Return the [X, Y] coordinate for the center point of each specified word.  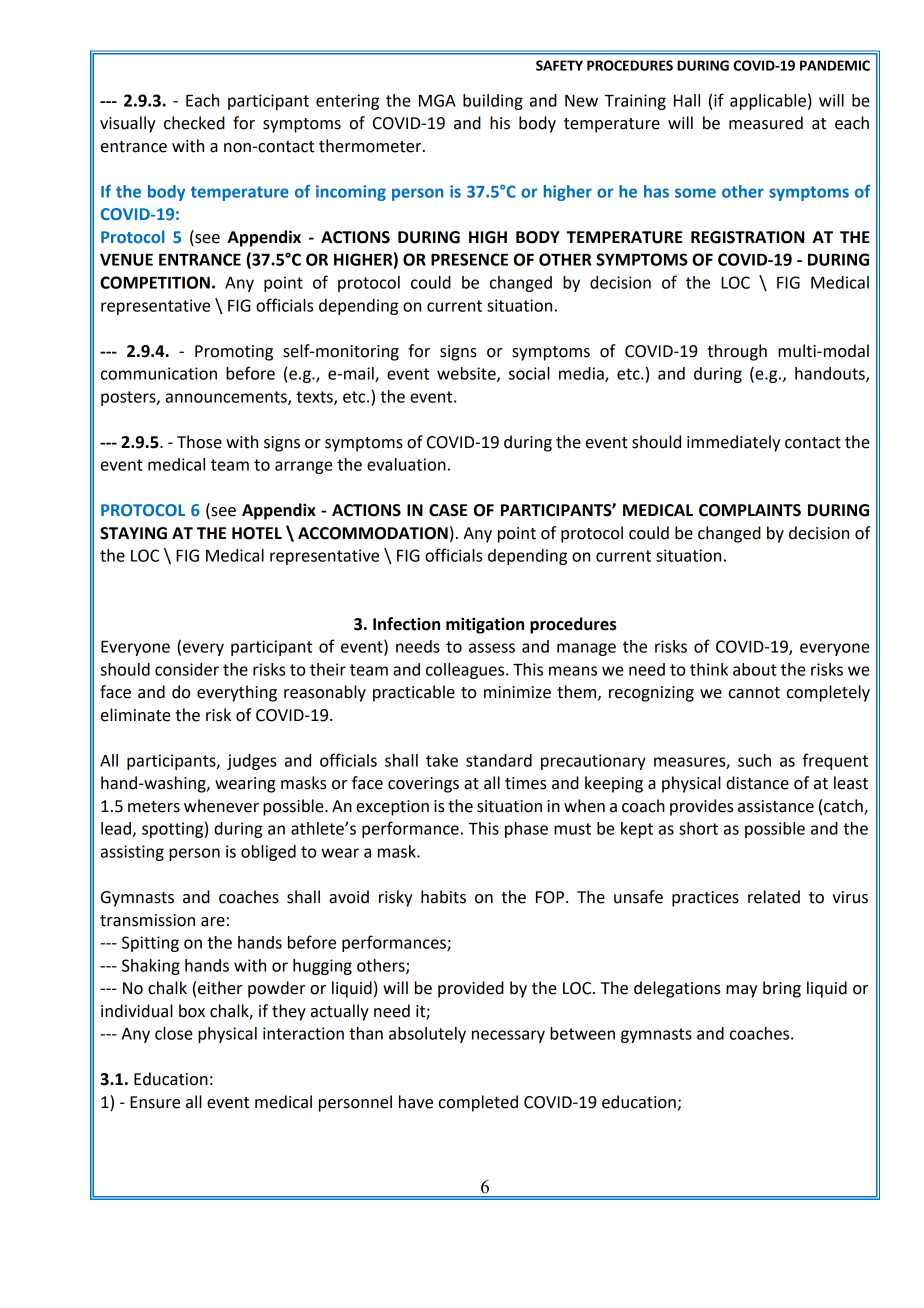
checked [194, 123]
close [174, 1033]
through [737, 352]
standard [499, 760]
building [493, 102]
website [467, 374]
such [754, 760]
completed [478, 1103]
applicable [768, 102]
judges [251, 762]
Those [199, 442]
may [741, 991]
